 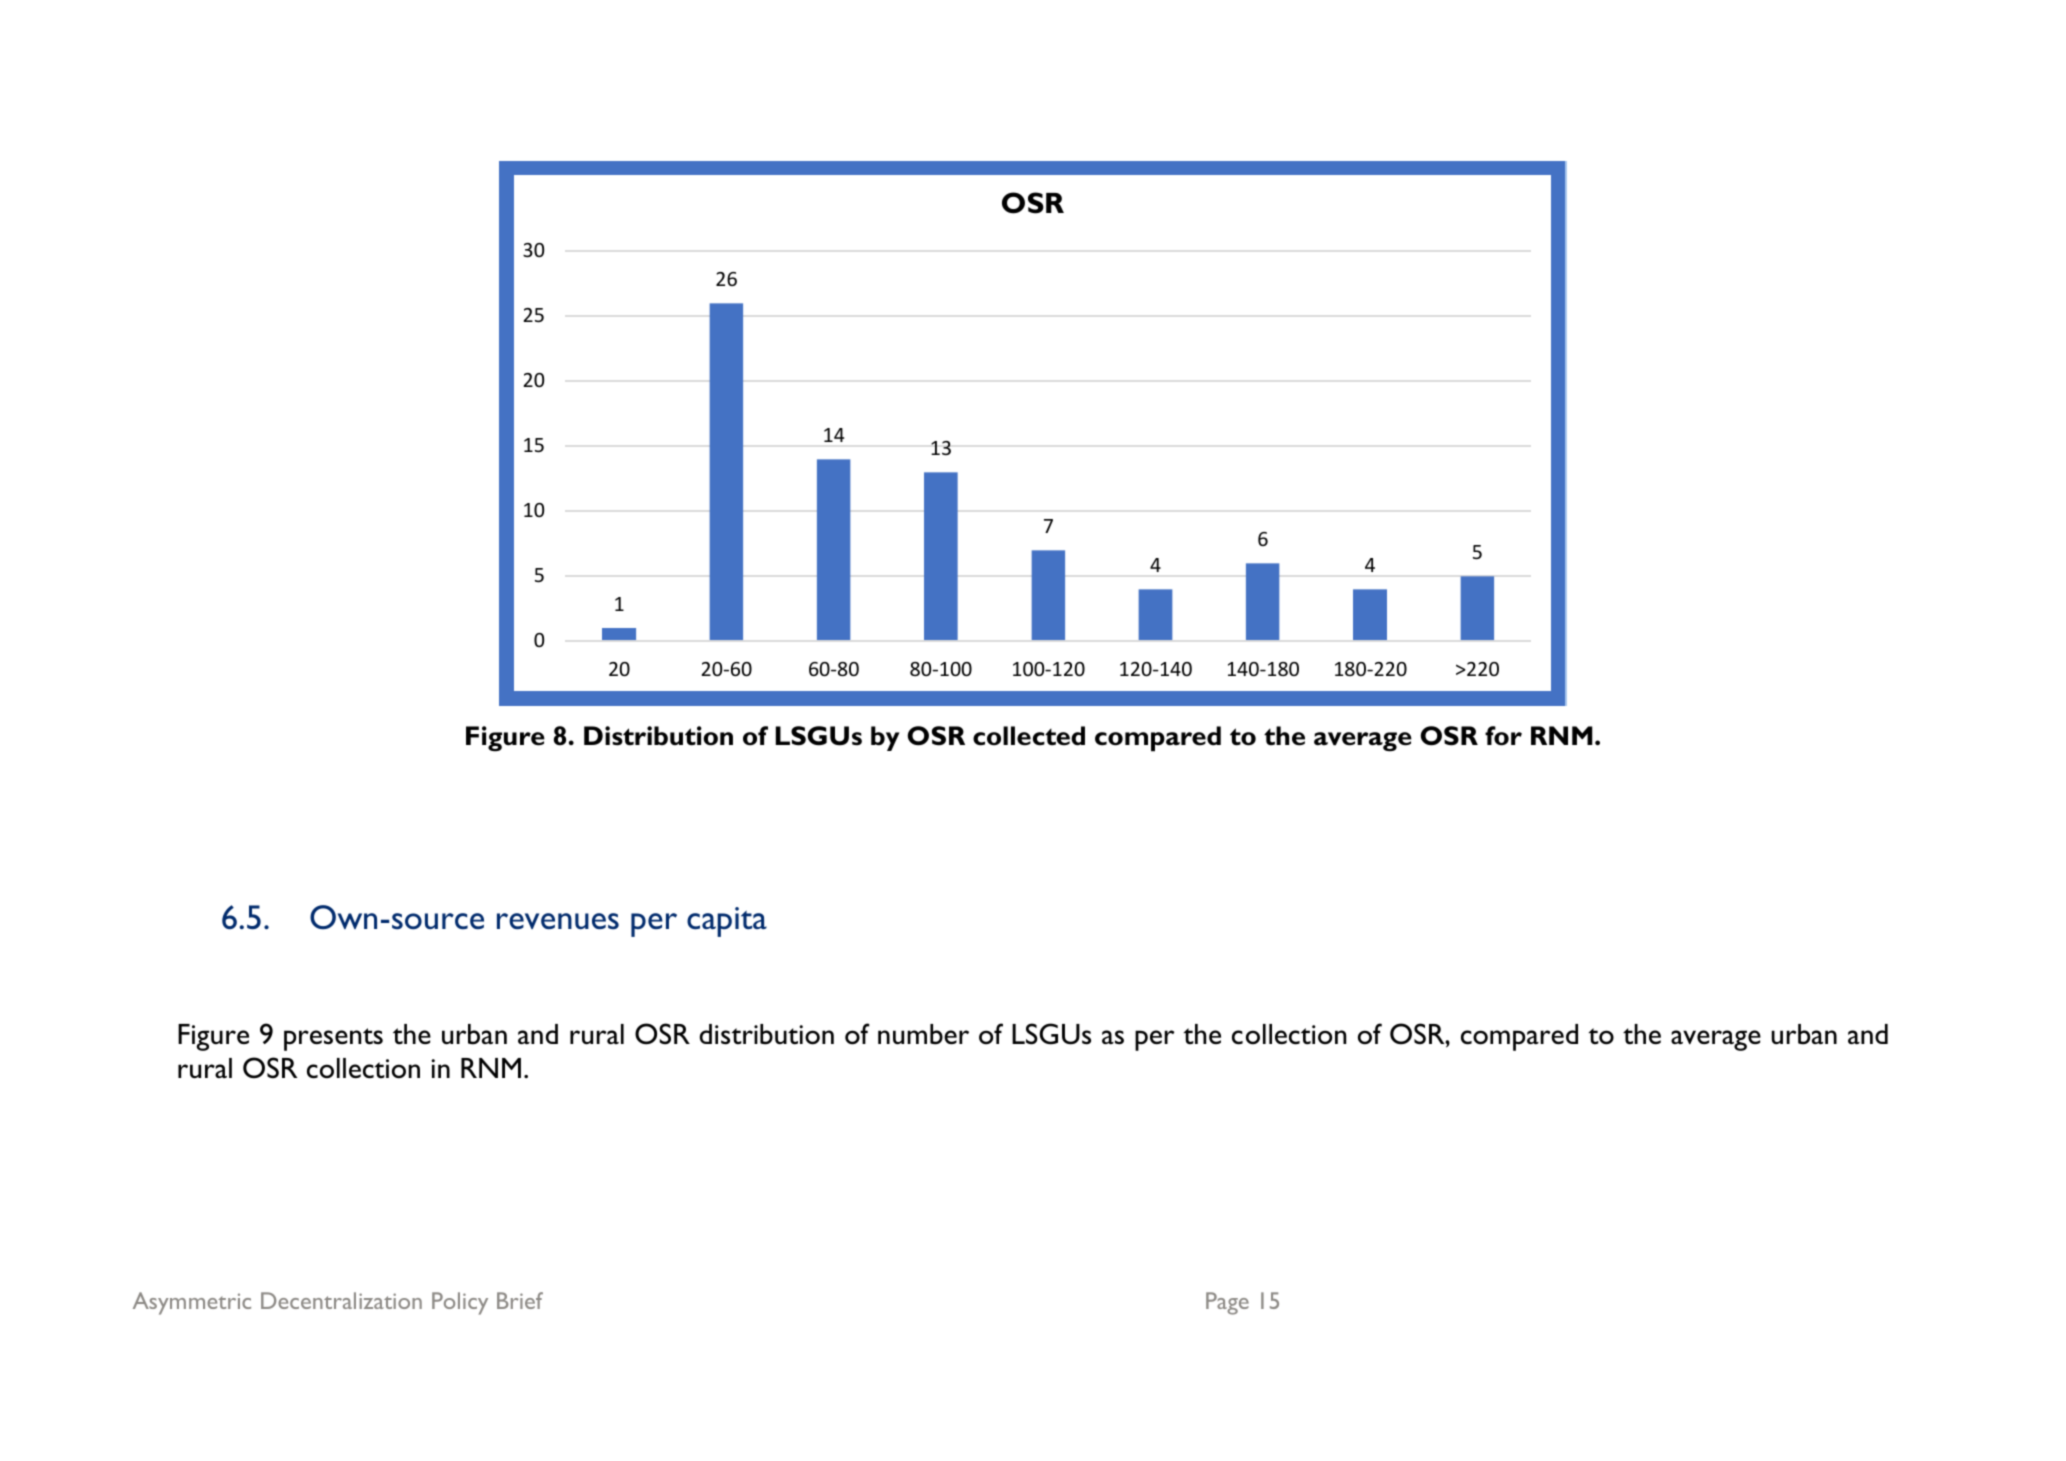 What do you see at coordinates (520, 1300) in the screenshot?
I see `Brief` at bounding box center [520, 1300].
